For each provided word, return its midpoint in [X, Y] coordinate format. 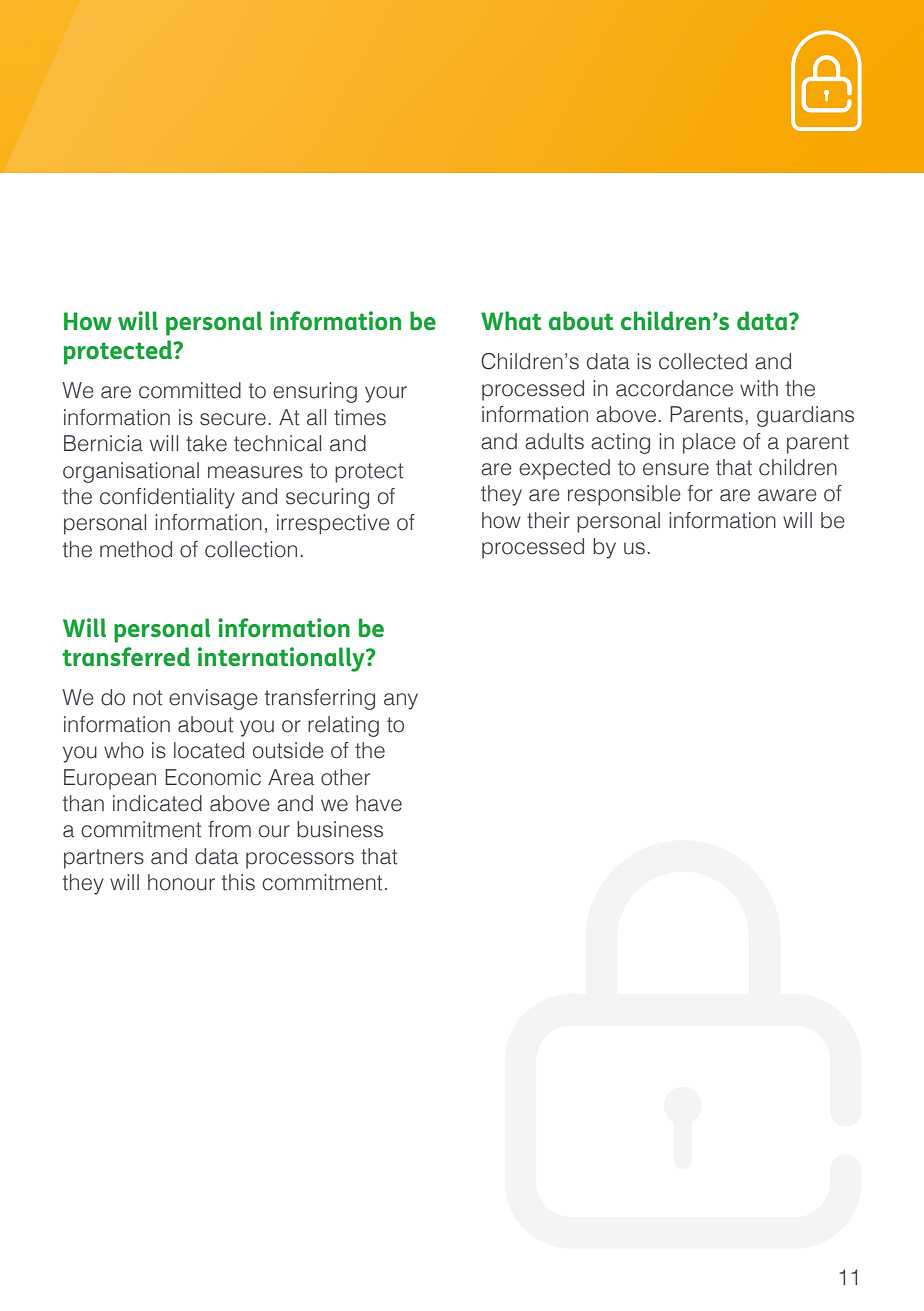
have [379, 803]
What [511, 320]
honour [181, 882]
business [340, 829]
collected [703, 361]
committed [190, 390]
